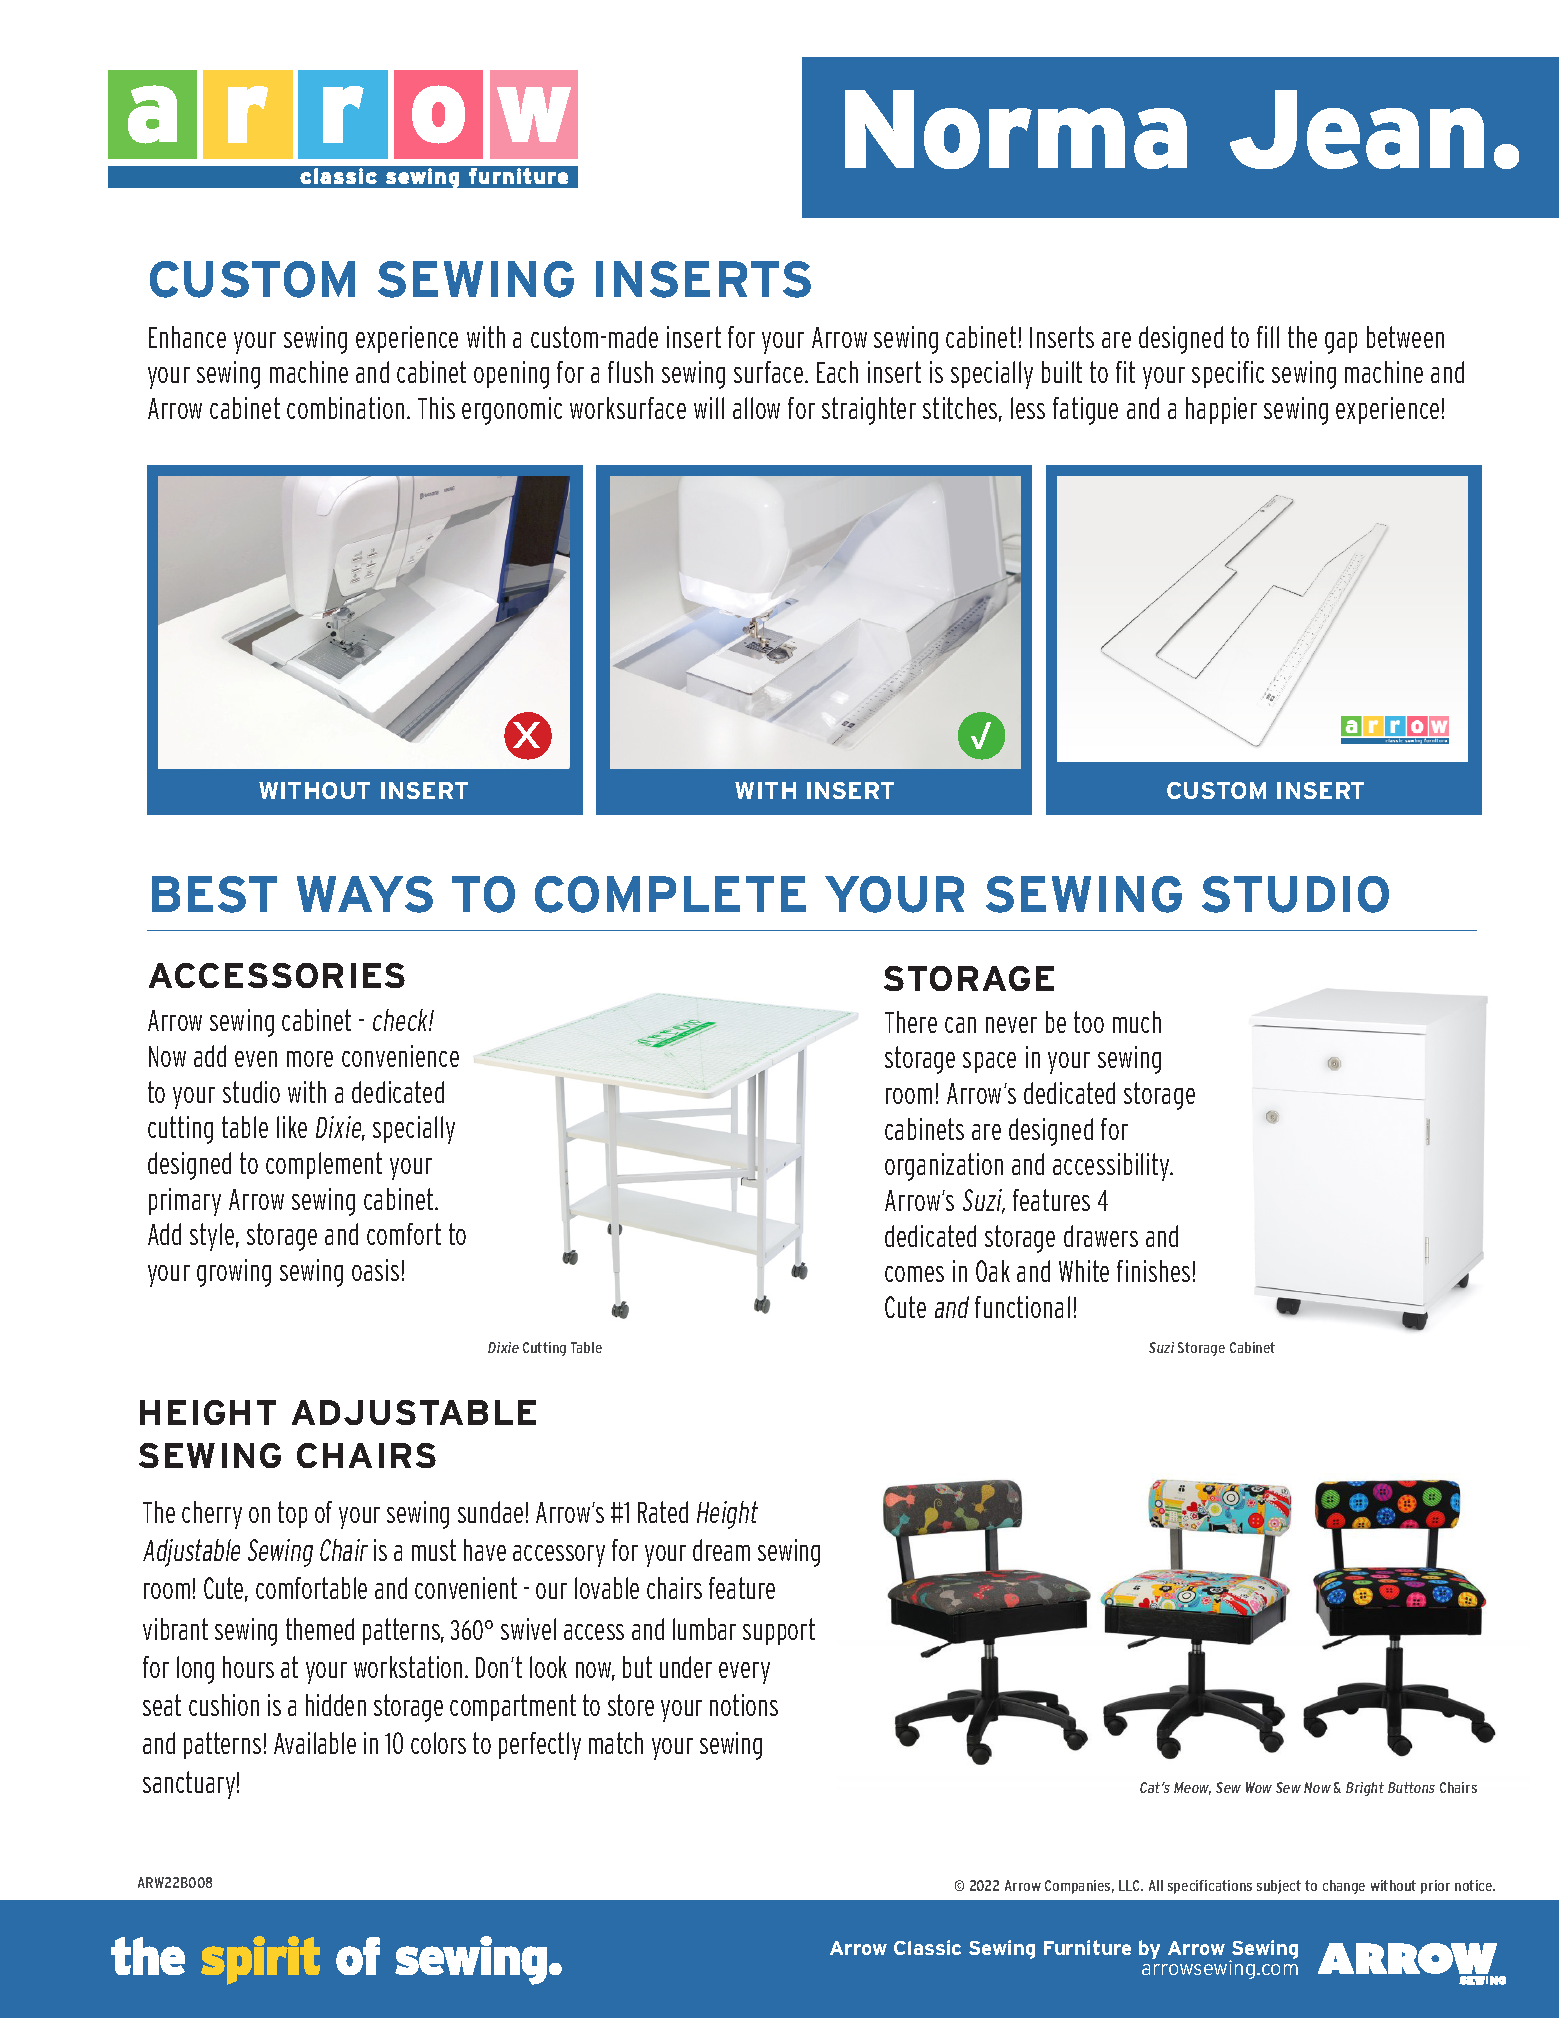  Describe the element at coordinates (292, 1514) in the screenshot. I see `top` at that location.
